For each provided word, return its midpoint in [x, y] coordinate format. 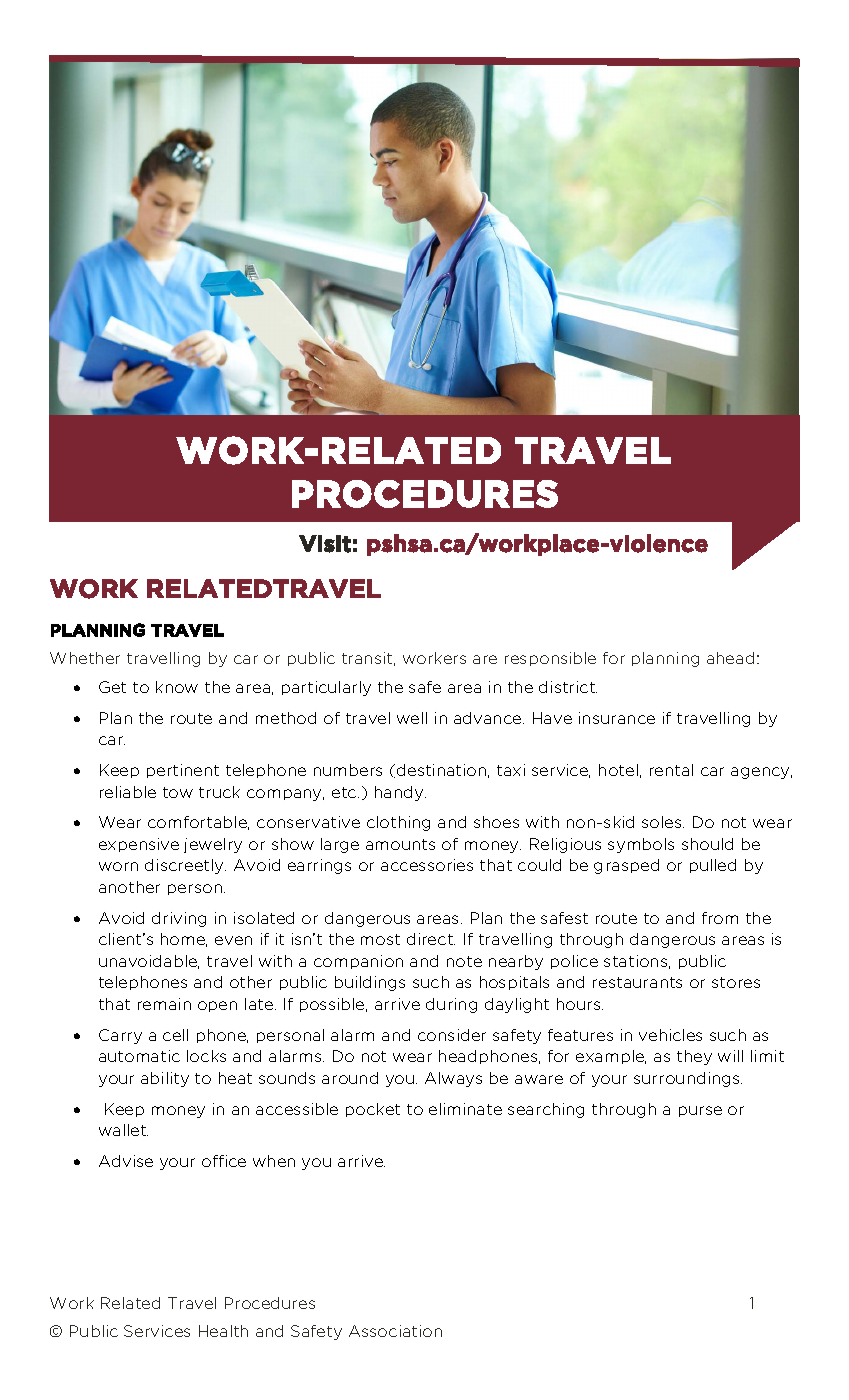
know [177, 687]
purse [700, 1111]
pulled [713, 866]
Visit [325, 544]
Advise [126, 1161]
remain [164, 1004]
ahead [730, 658]
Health [223, 1331]
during [451, 1005]
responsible [550, 659]
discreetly [185, 866]
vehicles [670, 1035]
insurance [617, 718]
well [412, 718]
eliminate [465, 1109]
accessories [427, 865]
